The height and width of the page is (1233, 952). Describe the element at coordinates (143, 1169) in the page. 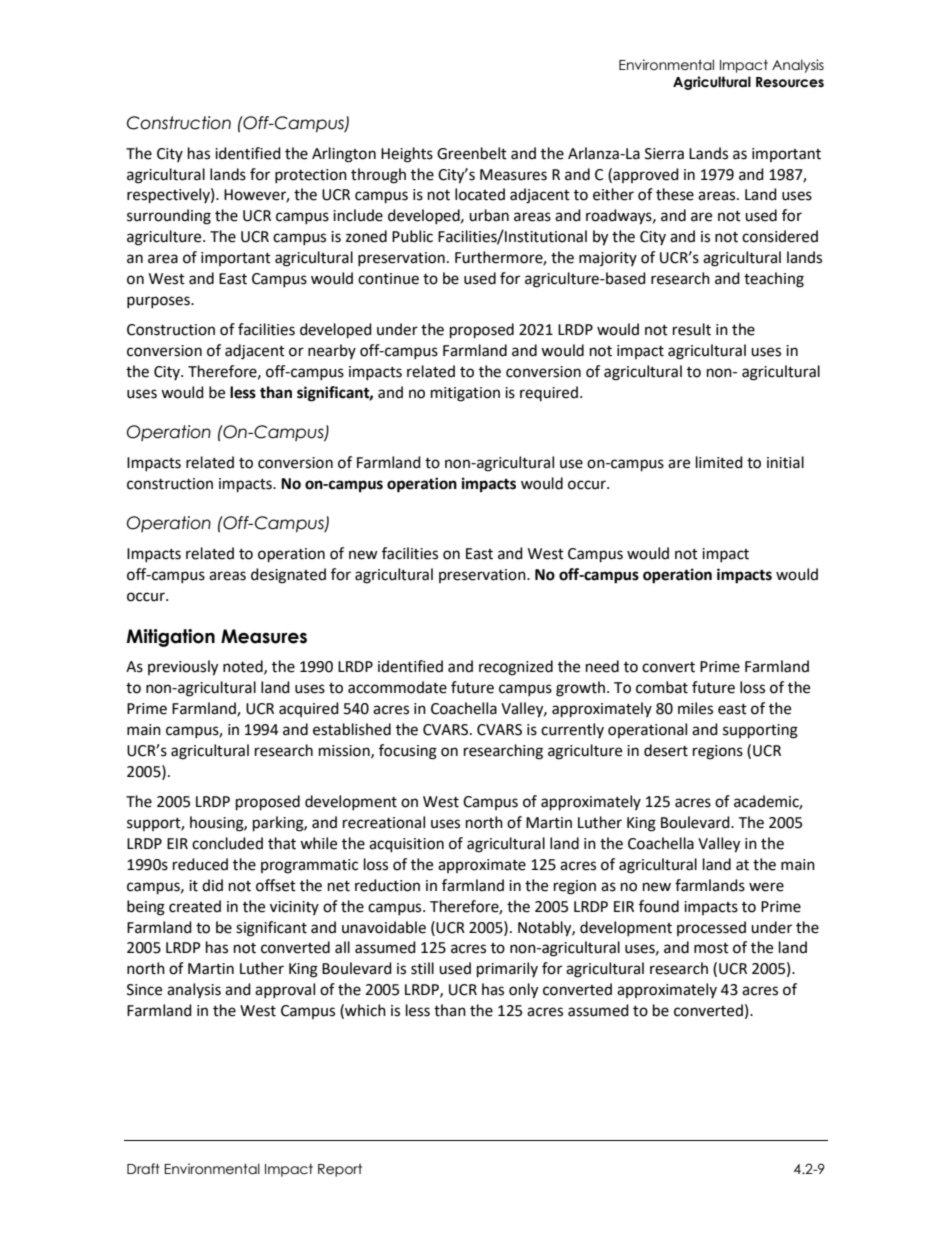

I see `Draft` at that location.
